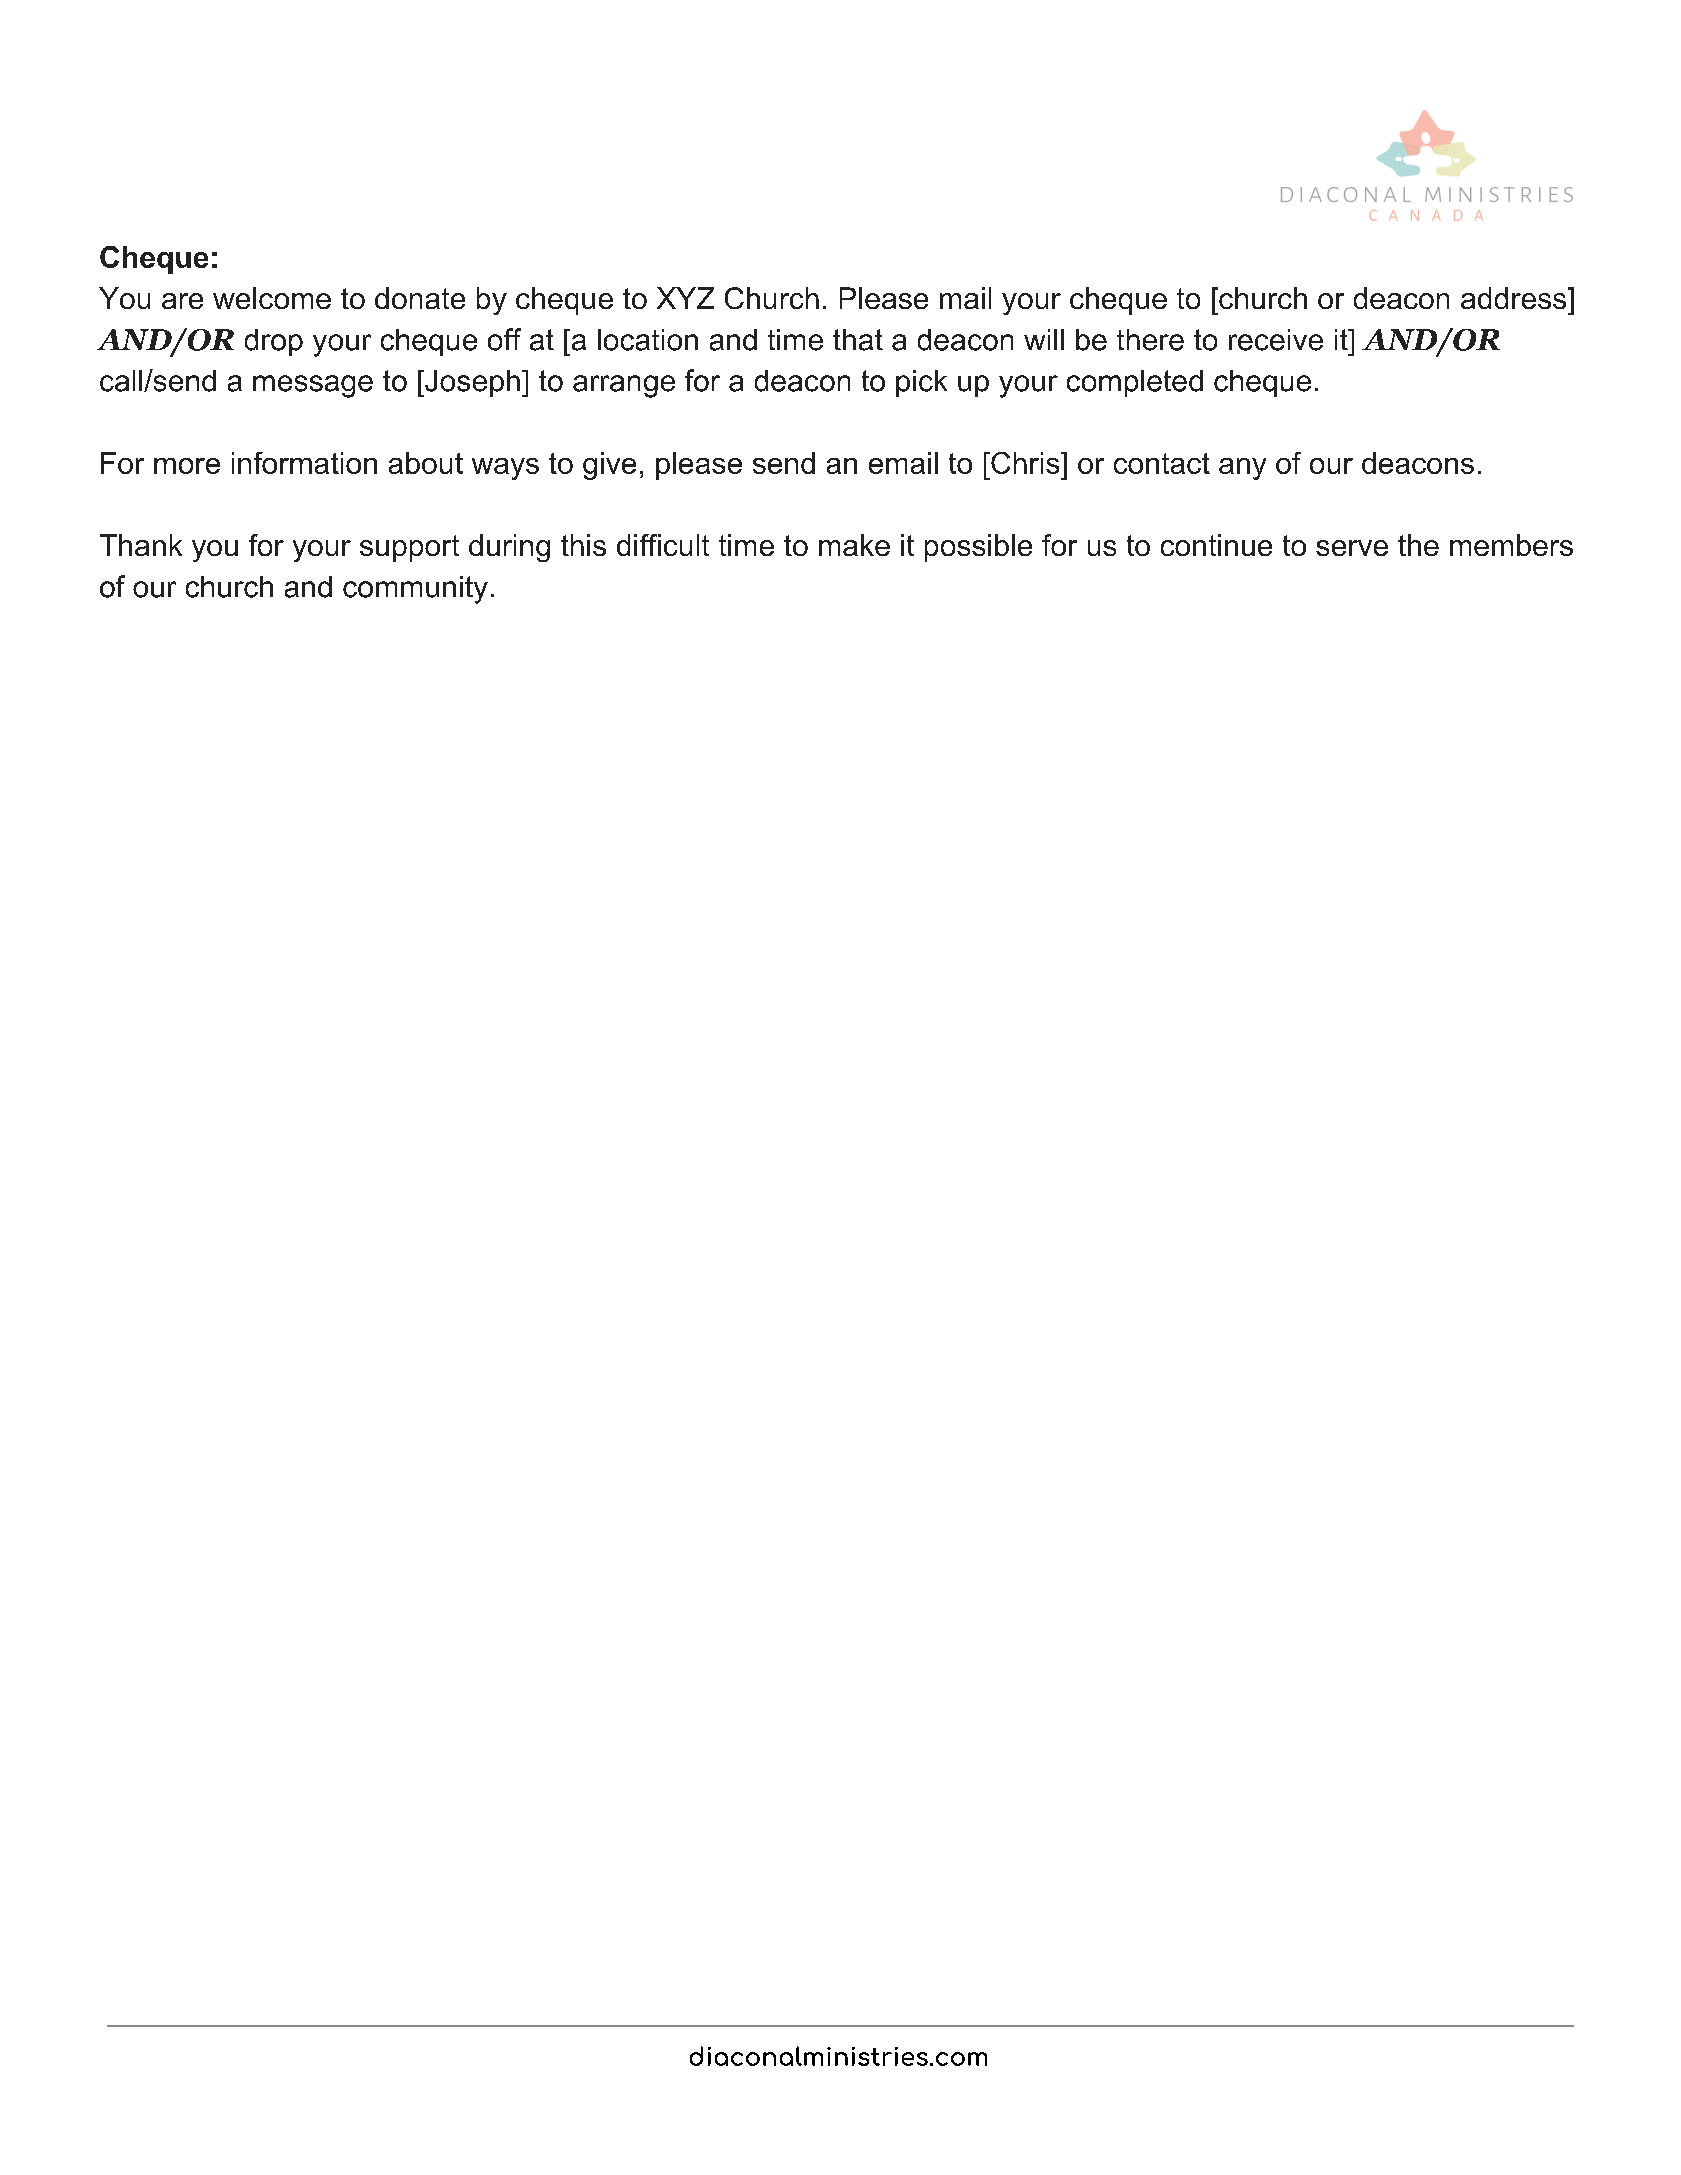  What do you see at coordinates (854, 545) in the screenshot?
I see `make` at bounding box center [854, 545].
